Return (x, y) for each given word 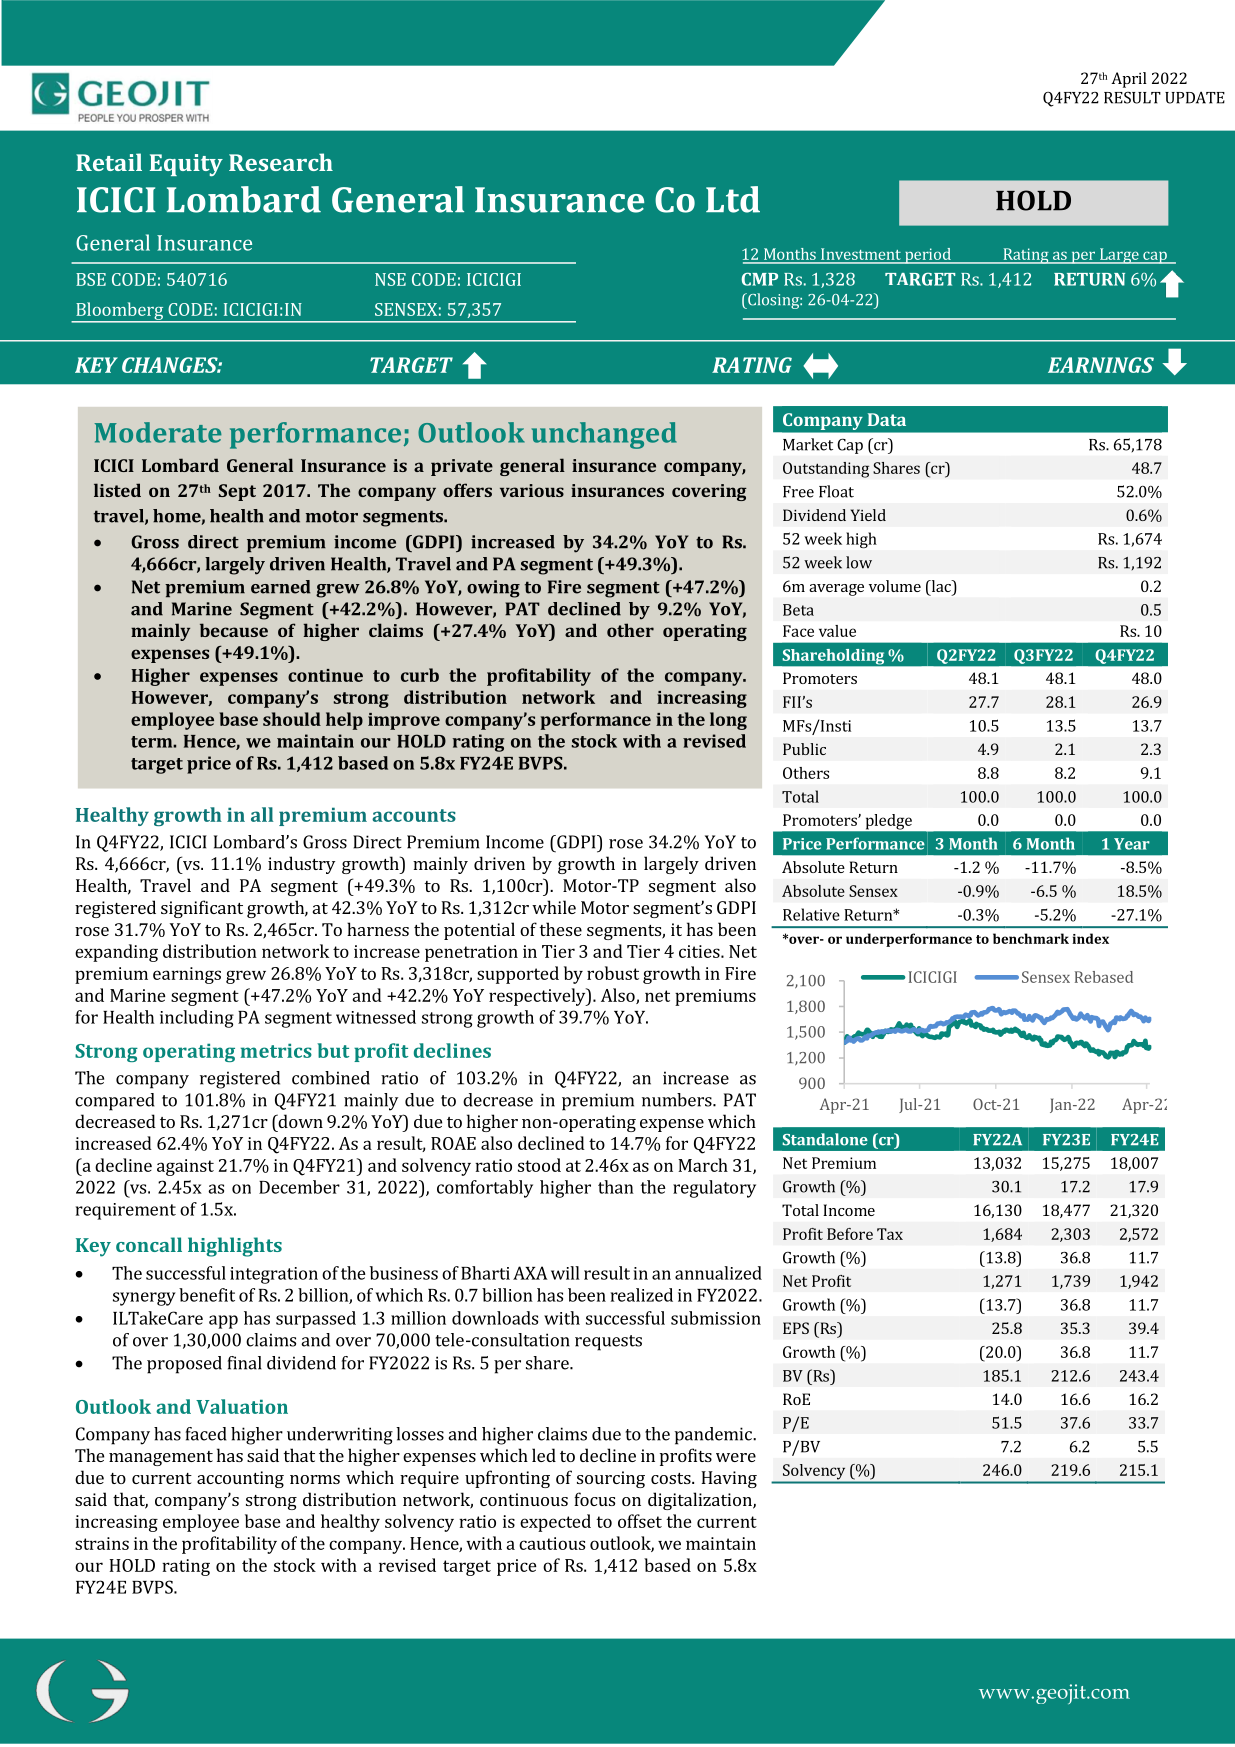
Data (887, 419)
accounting (240, 1479)
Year (1132, 844)
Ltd (733, 199)
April (1129, 80)
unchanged (604, 435)
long (728, 721)
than (616, 1187)
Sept (237, 492)
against (185, 1167)
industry (301, 865)
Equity (186, 165)
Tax (890, 1234)
